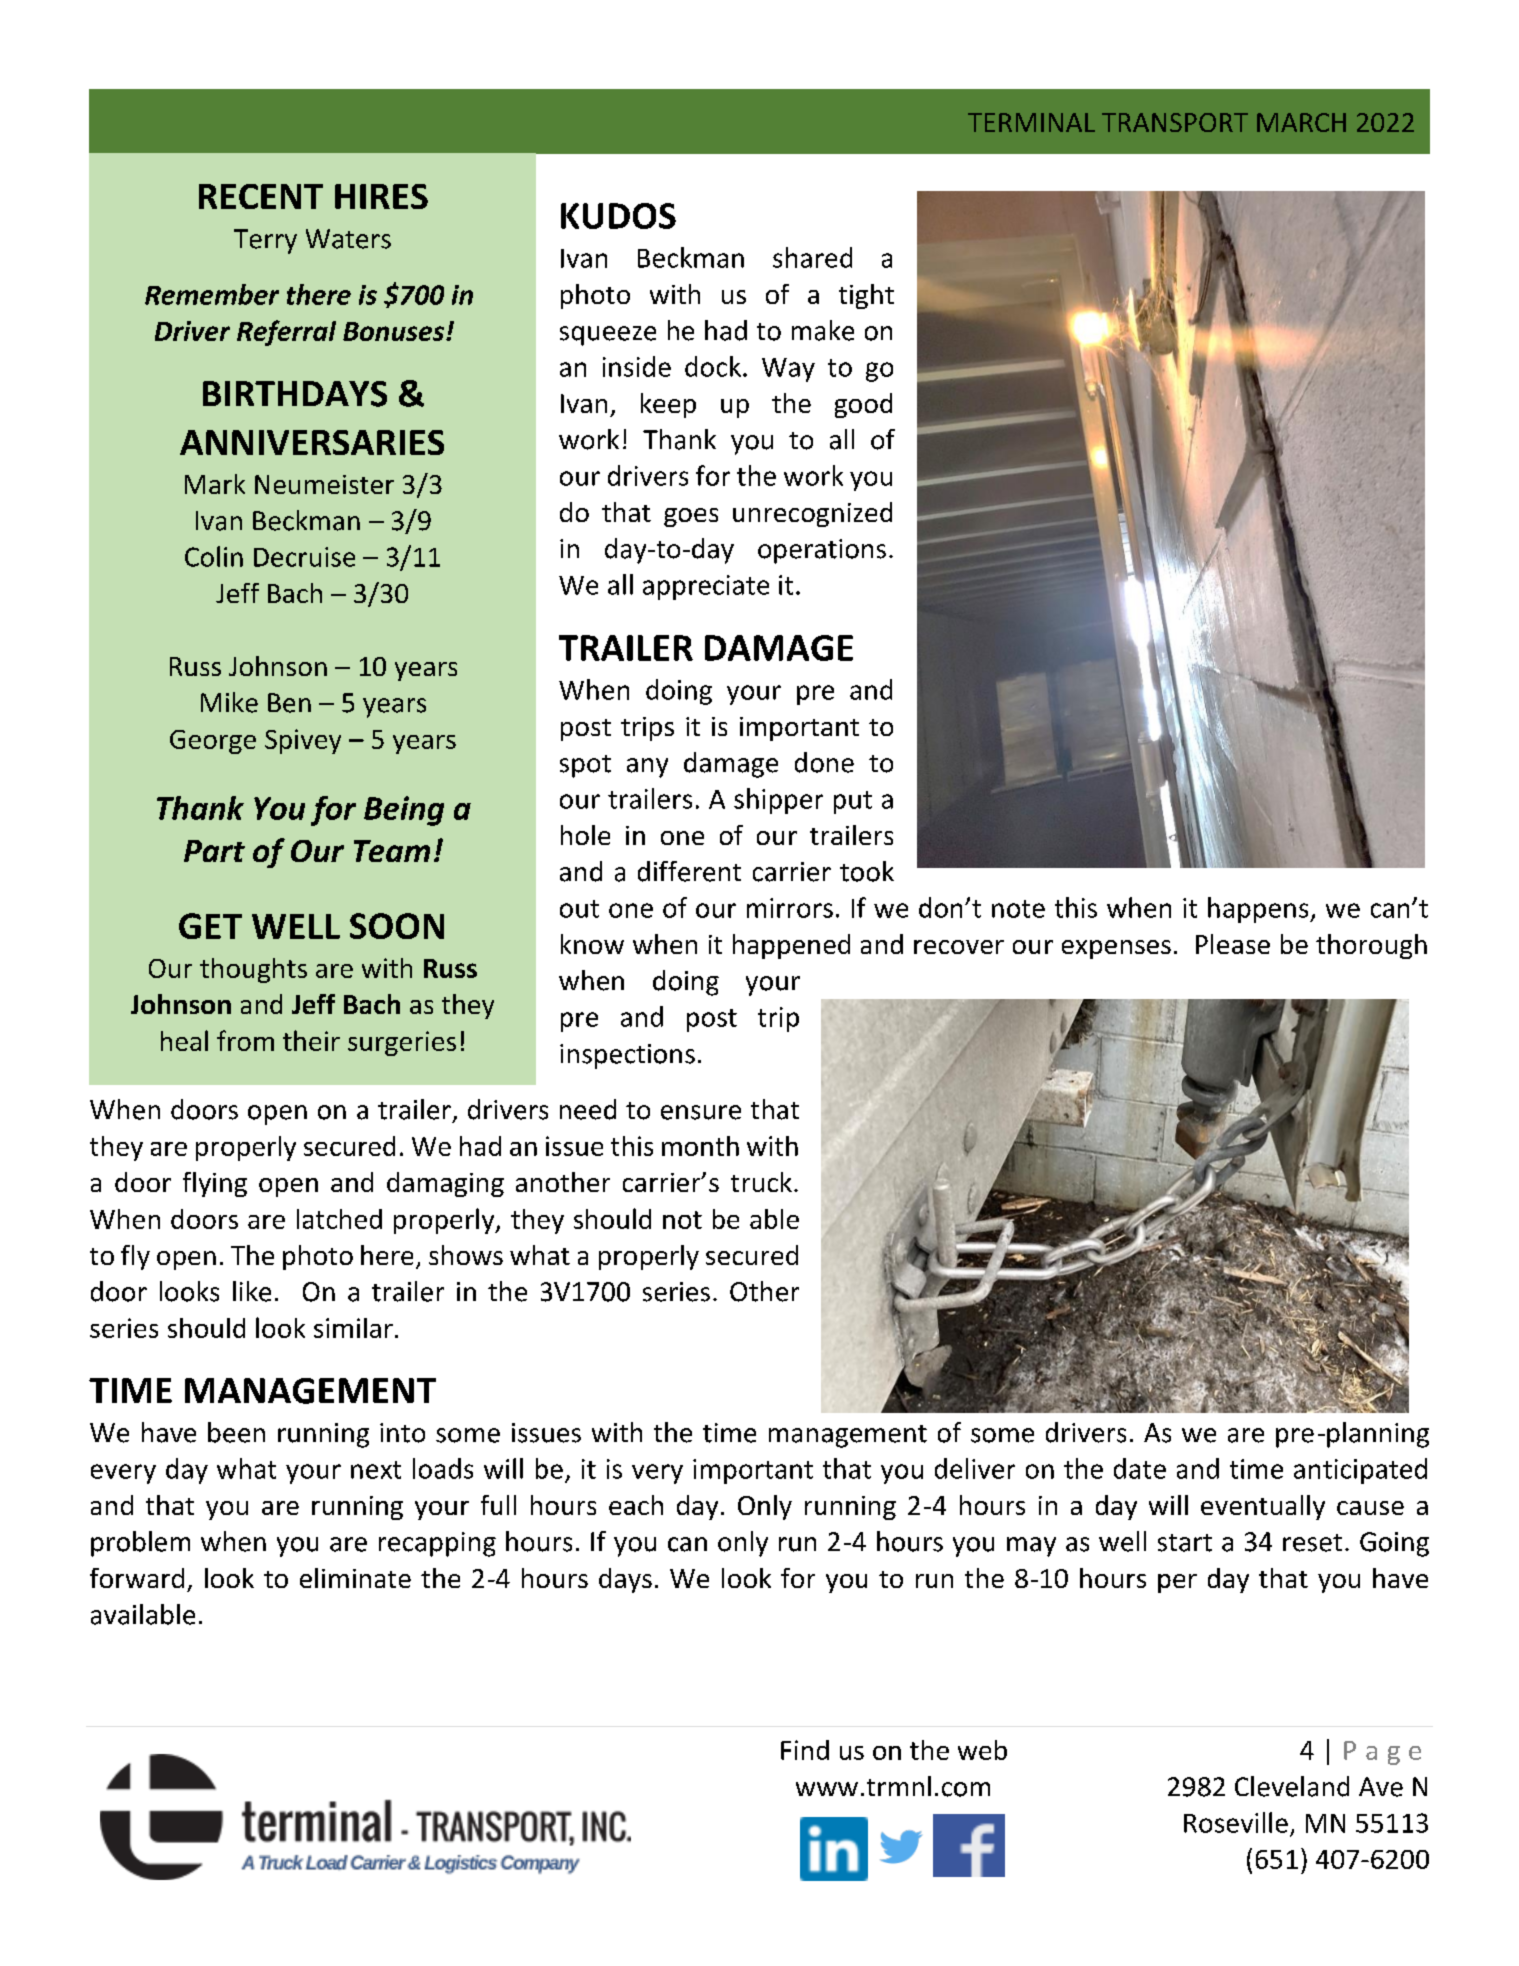 Image resolution: width=1519 pixels, height=1966 pixels. Describe the element at coordinates (1292, 1786) in the page. I see `Cleveland` at that location.
